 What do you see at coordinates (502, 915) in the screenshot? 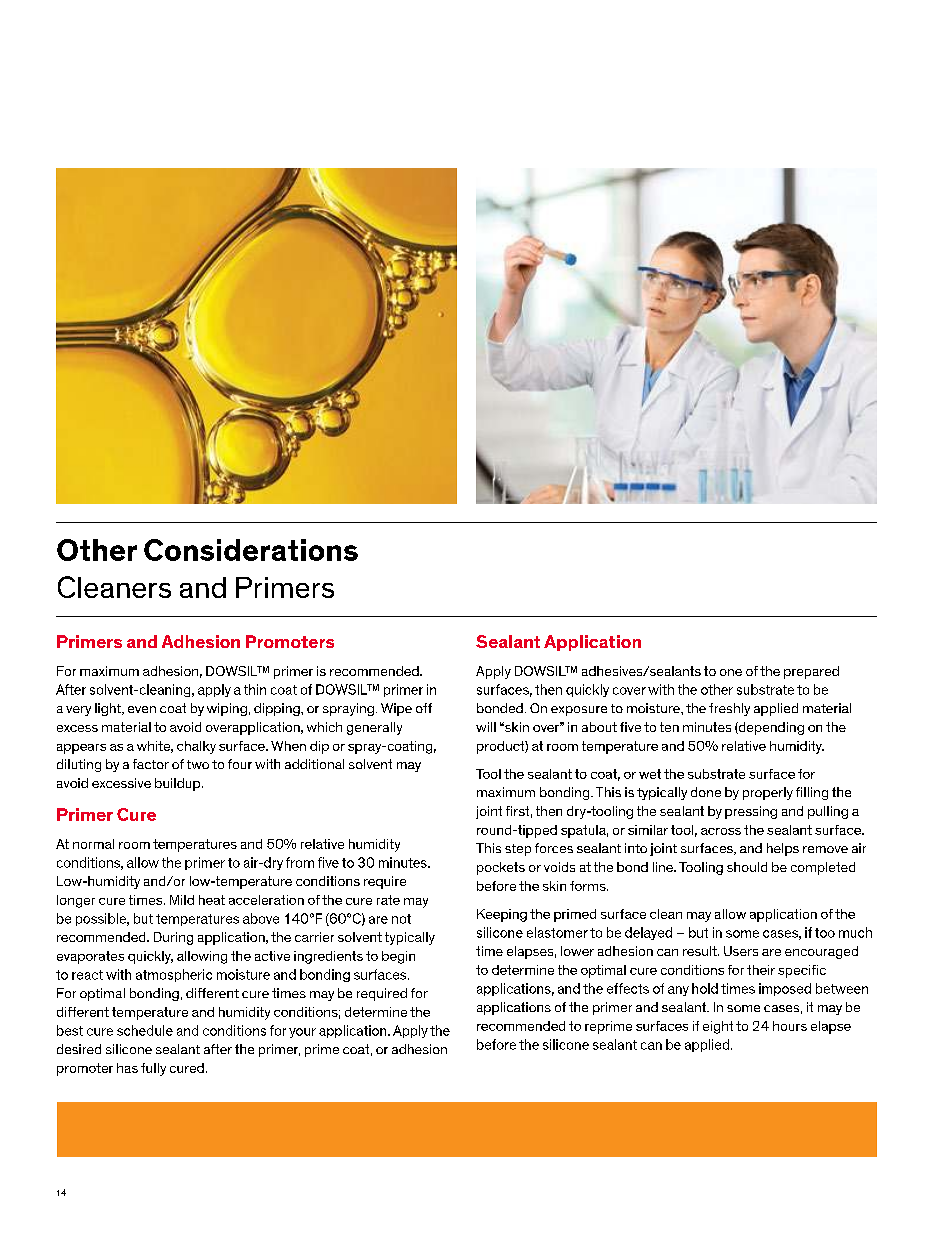
I see `Keeping` at bounding box center [502, 915].
